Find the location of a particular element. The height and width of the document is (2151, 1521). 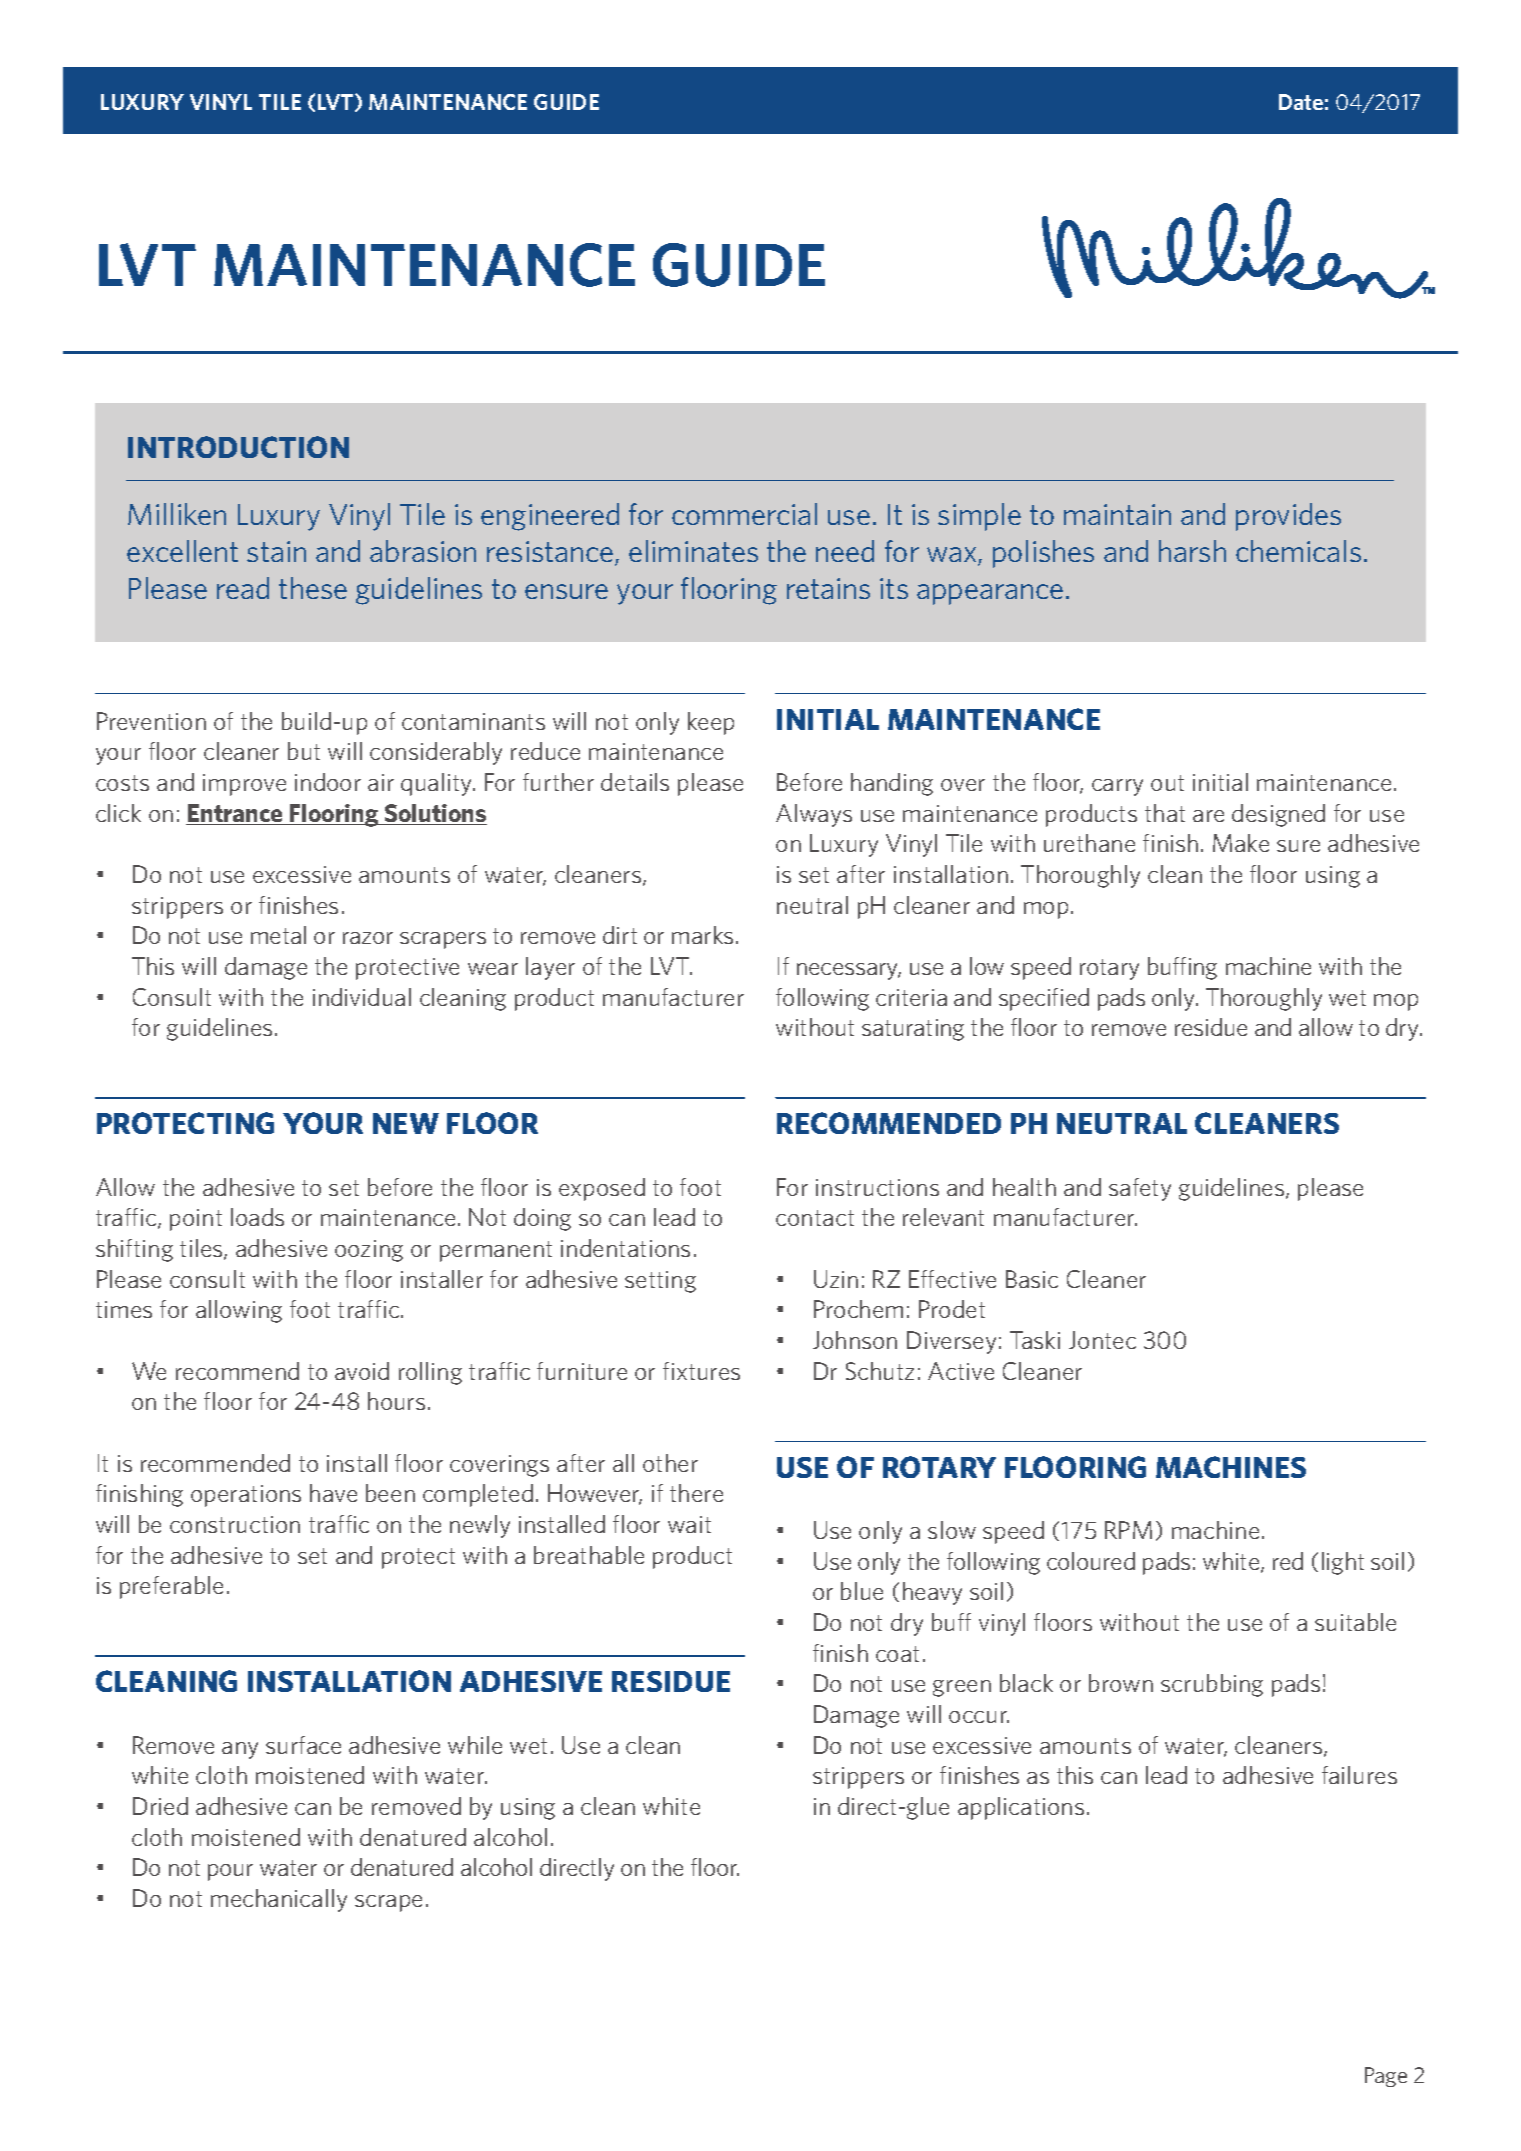

commercial is located at coordinates (744, 514).
